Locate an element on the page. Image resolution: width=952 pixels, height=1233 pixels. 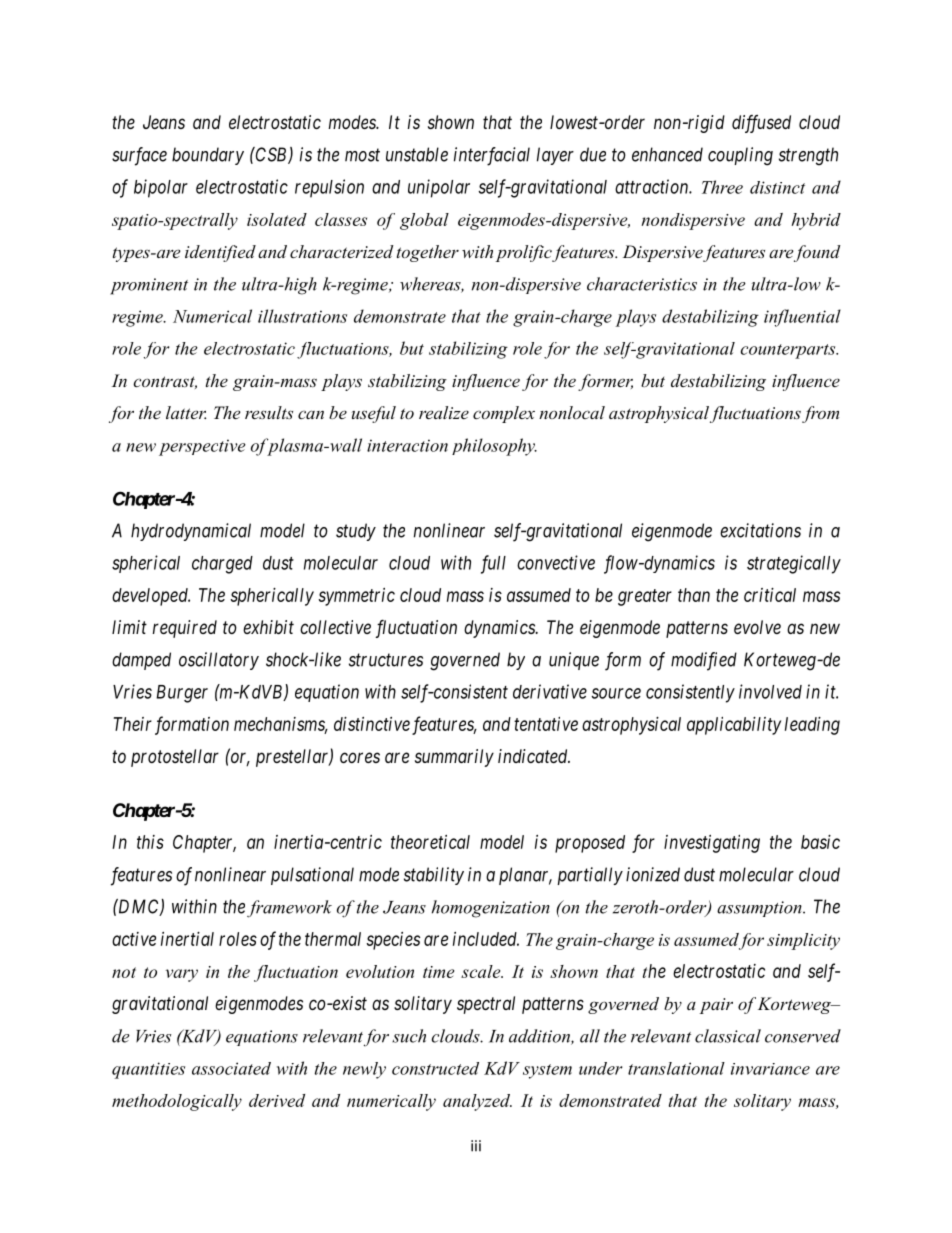
methodologically is located at coordinates (177, 1102).
